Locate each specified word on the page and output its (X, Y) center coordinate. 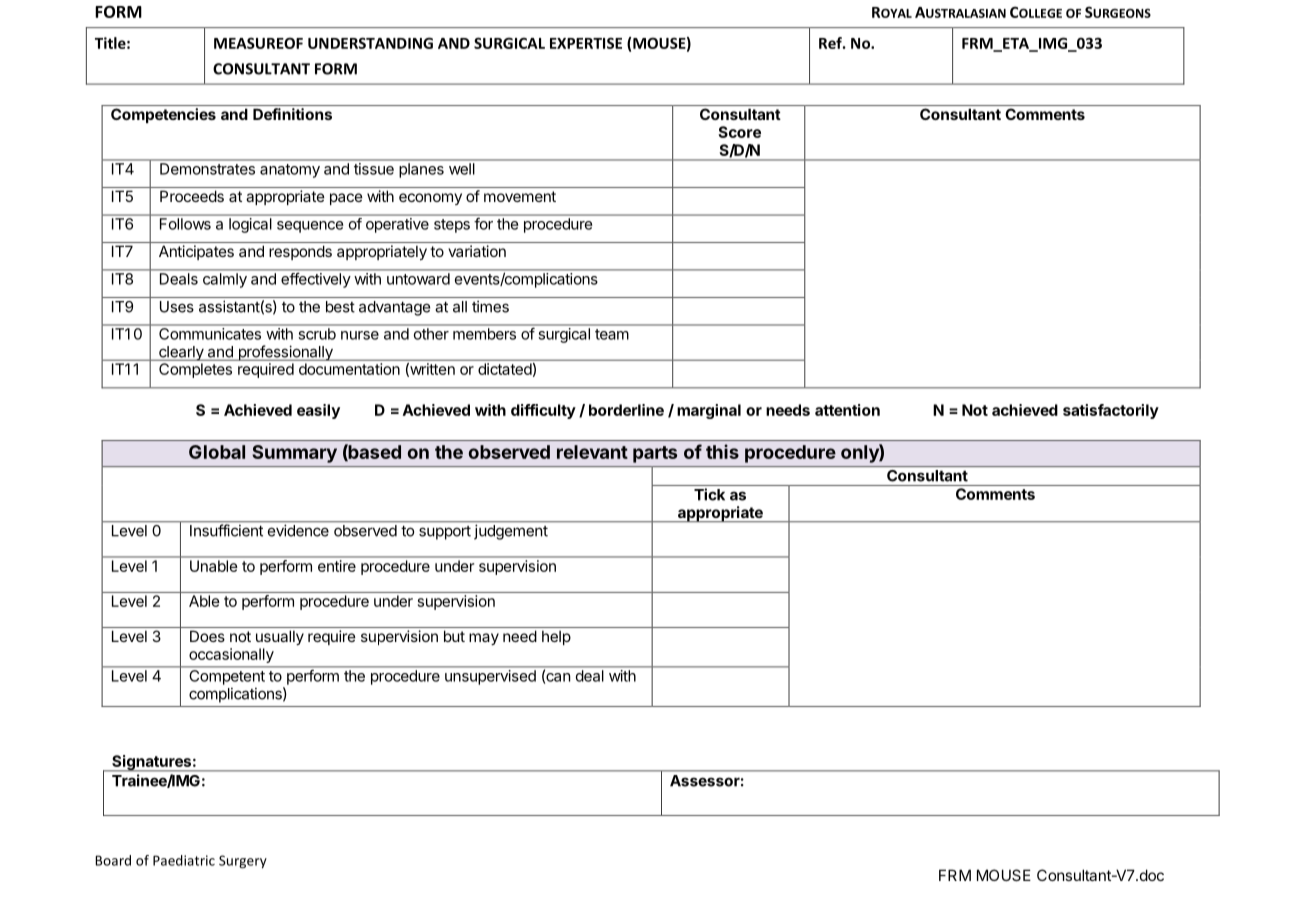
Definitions (292, 114)
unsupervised (490, 677)
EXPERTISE (586, 43)
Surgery (243, 862)
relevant (592, 452)
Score (739, 132)
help (556, 638)
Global (217, 452)
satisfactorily (1111, 411)
